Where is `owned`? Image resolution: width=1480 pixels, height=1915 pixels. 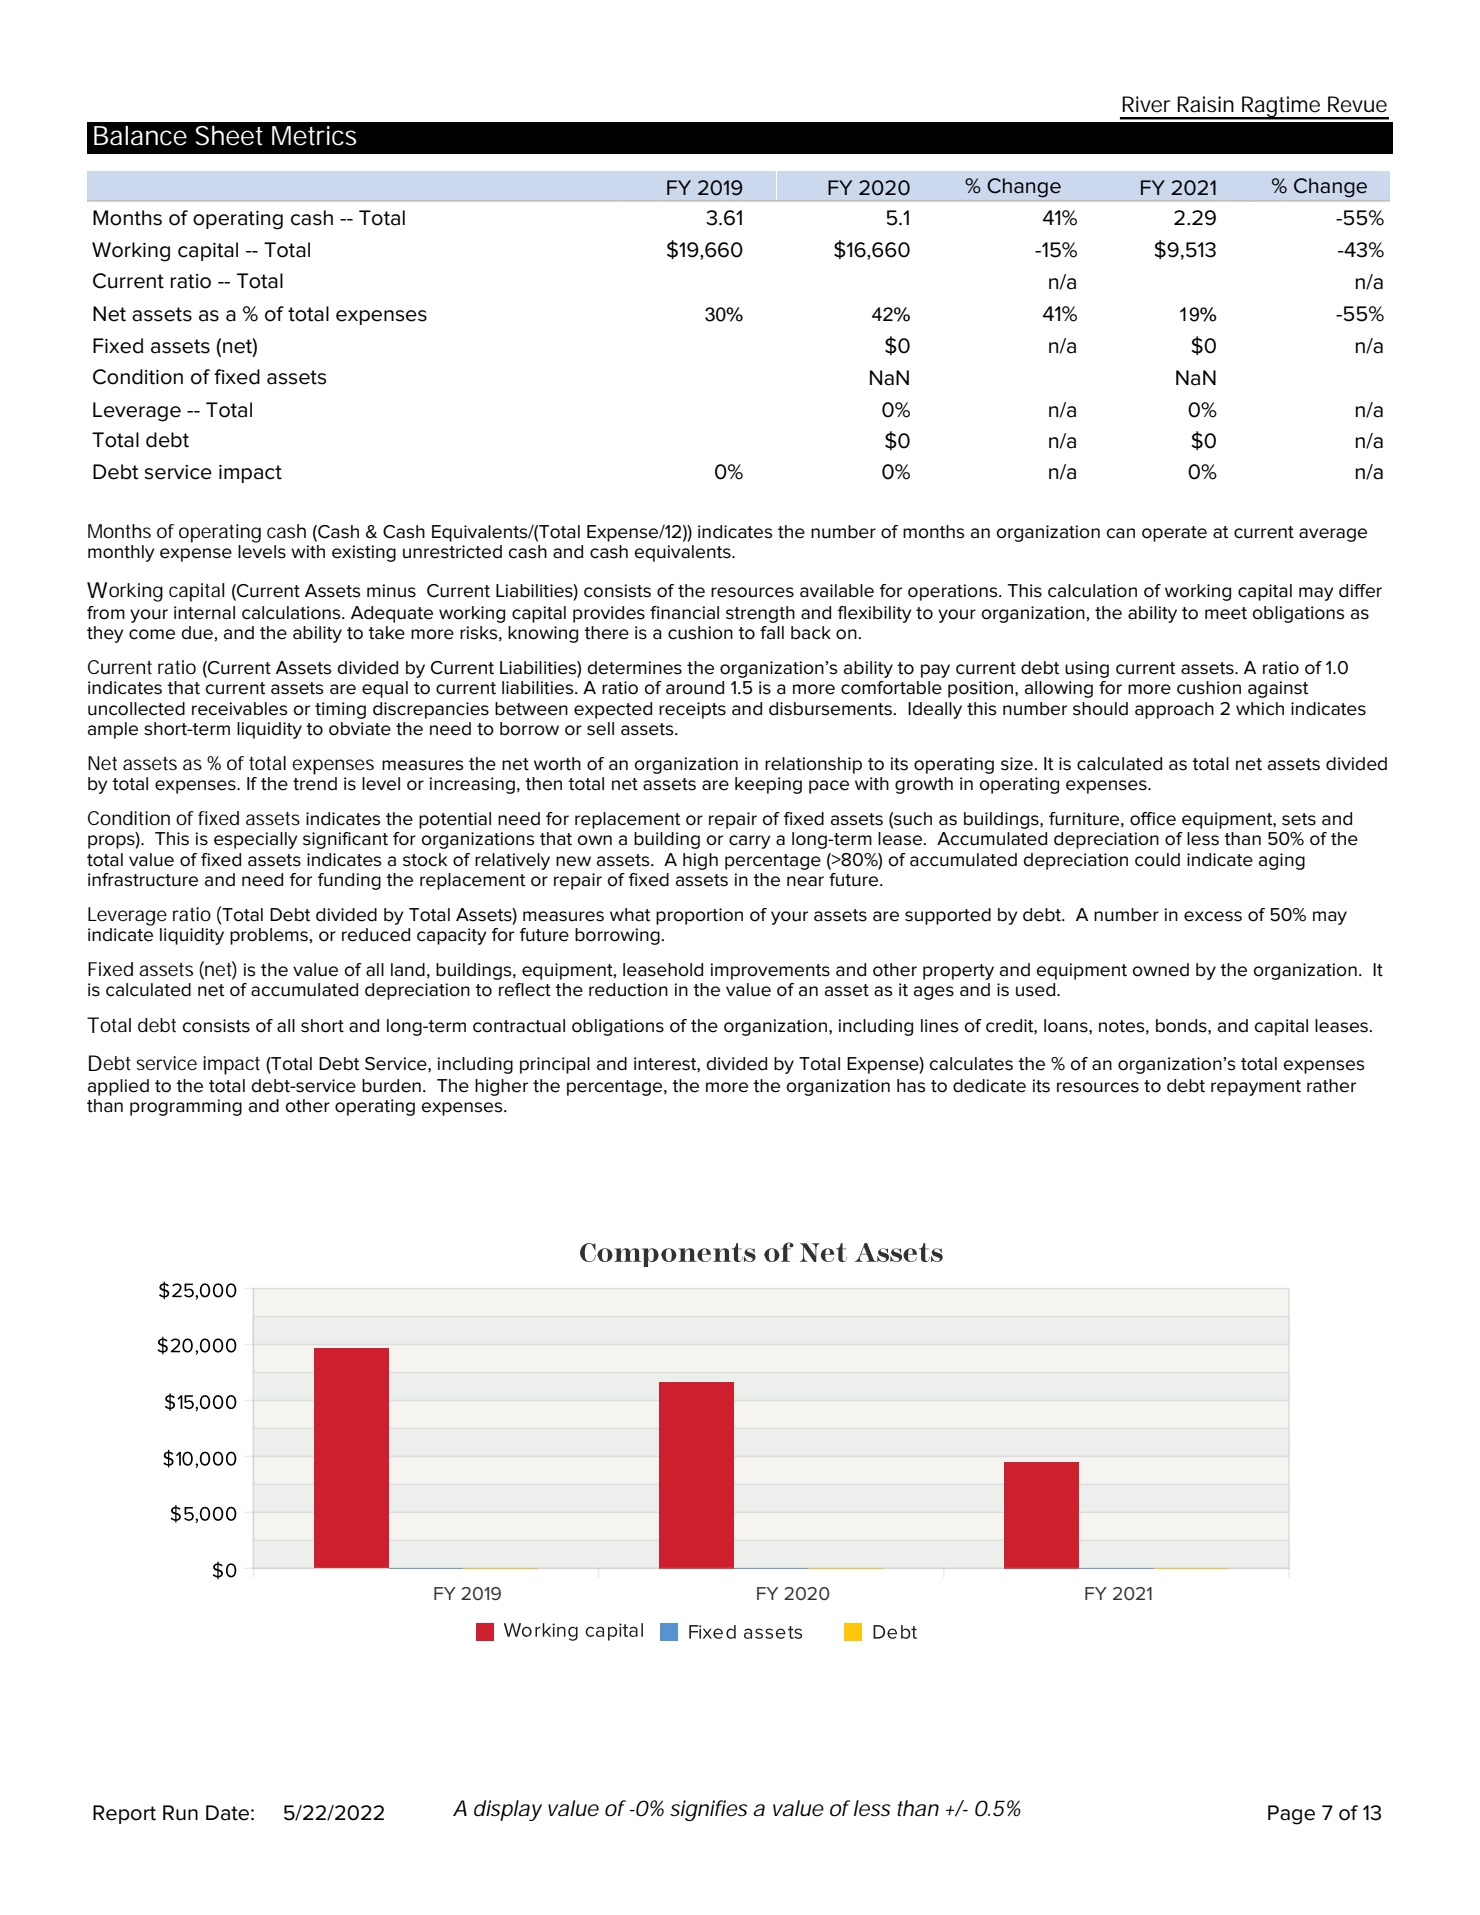 owned is located at coordinates (1160, 970).
